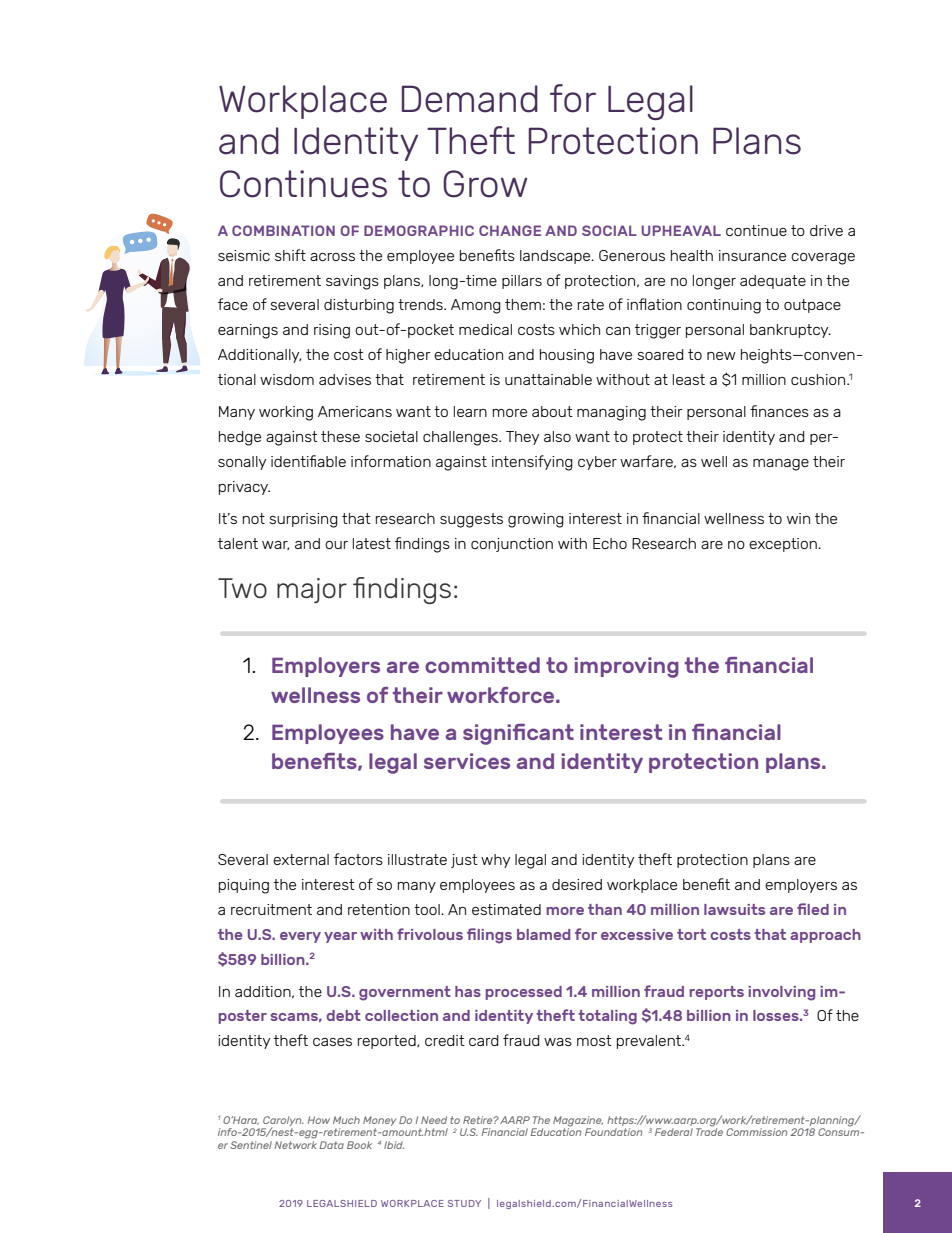 The width and height of the page is (952, 1233). I want to click on lawsuits, so click(734, 909).
